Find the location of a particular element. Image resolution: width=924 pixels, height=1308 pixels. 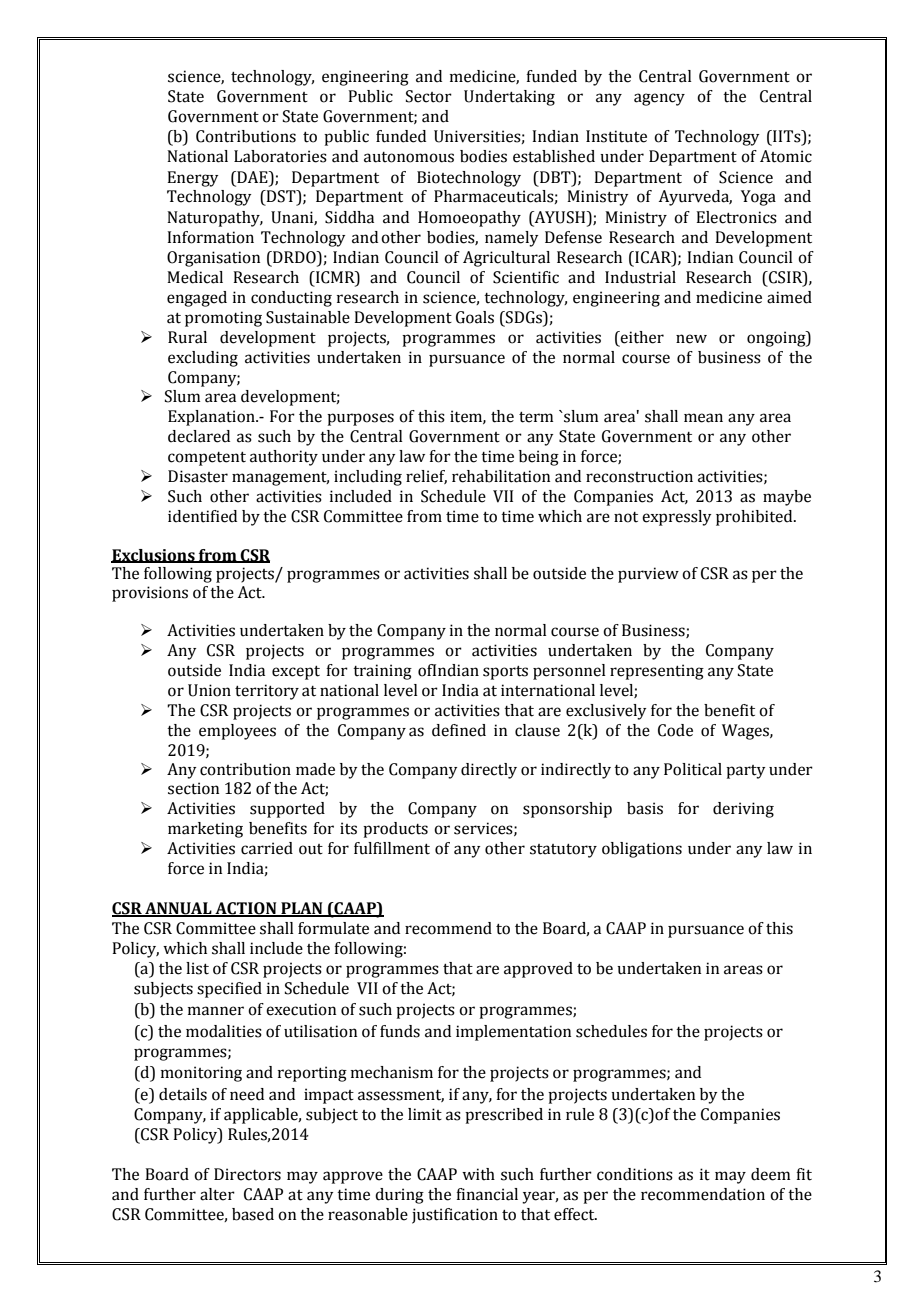

Sector is located at coordinates (429, 96).
